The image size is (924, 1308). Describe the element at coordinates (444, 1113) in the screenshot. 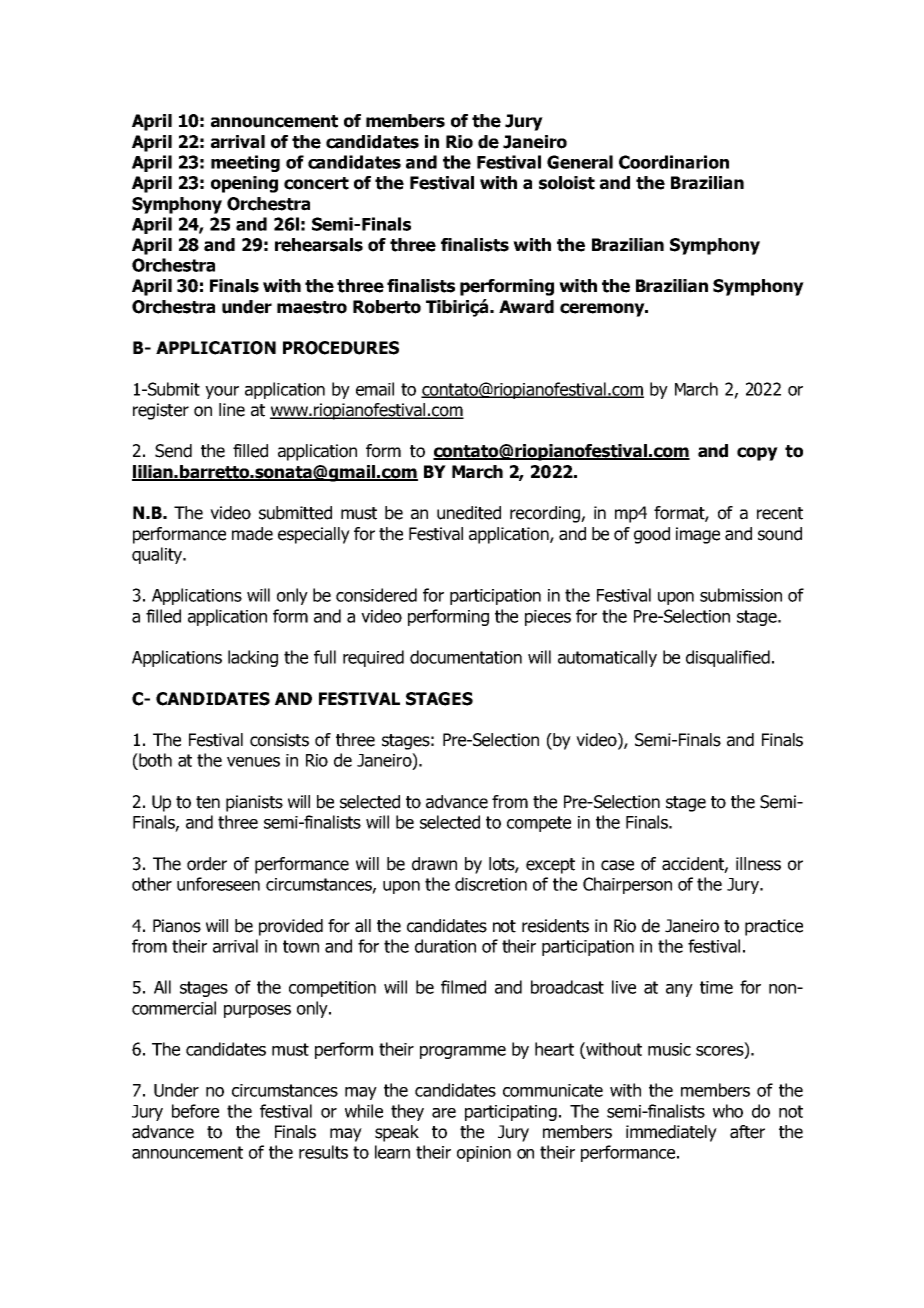

I see `are` at that location.
